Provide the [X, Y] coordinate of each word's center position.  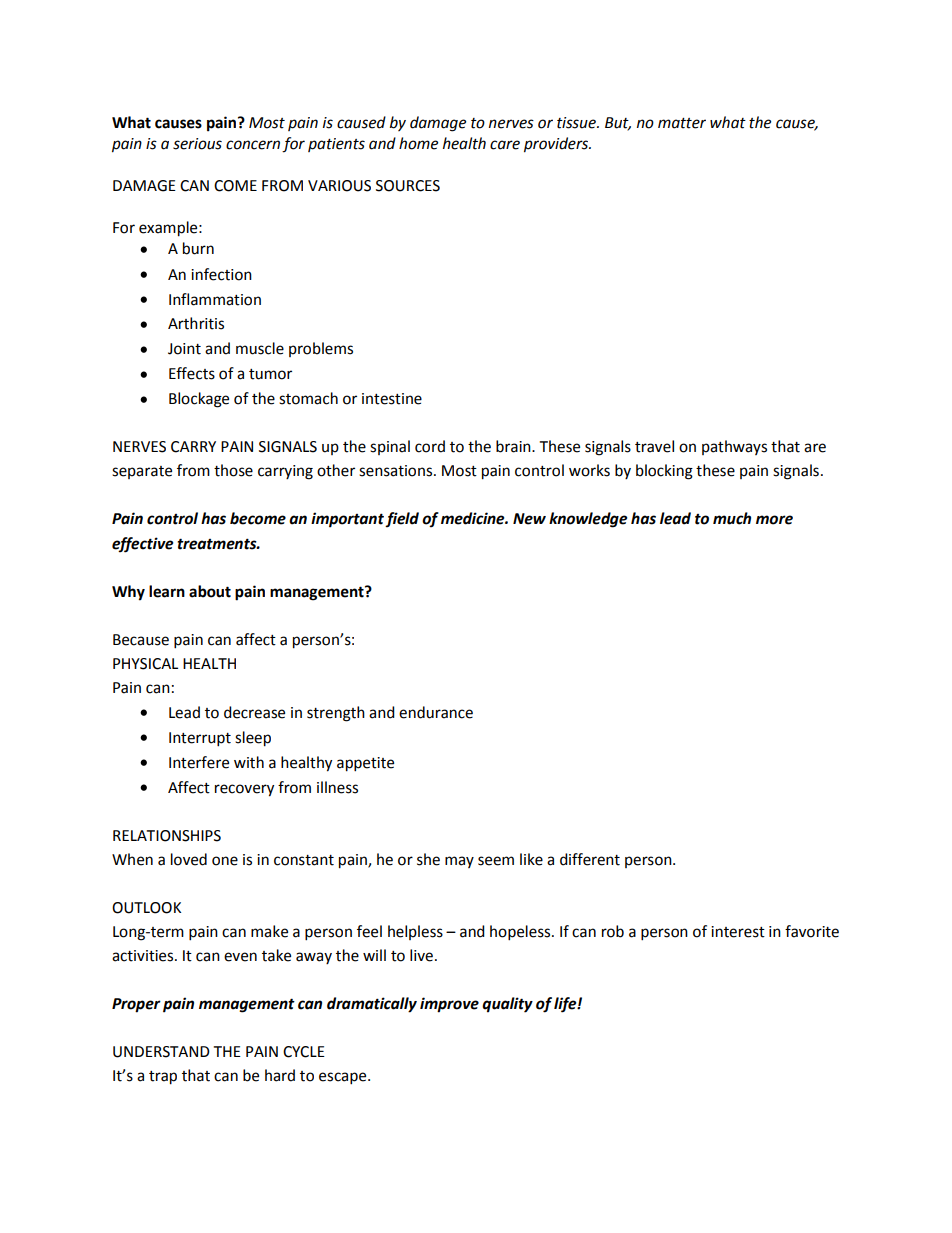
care [505, 145]
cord [430, 446]
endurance [436, 712]
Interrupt [200, 739]
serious [197, 144]
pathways [734, 447]
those [233, 470]
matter [682, 123]
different [590, 859]
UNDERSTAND [161, 1052]
